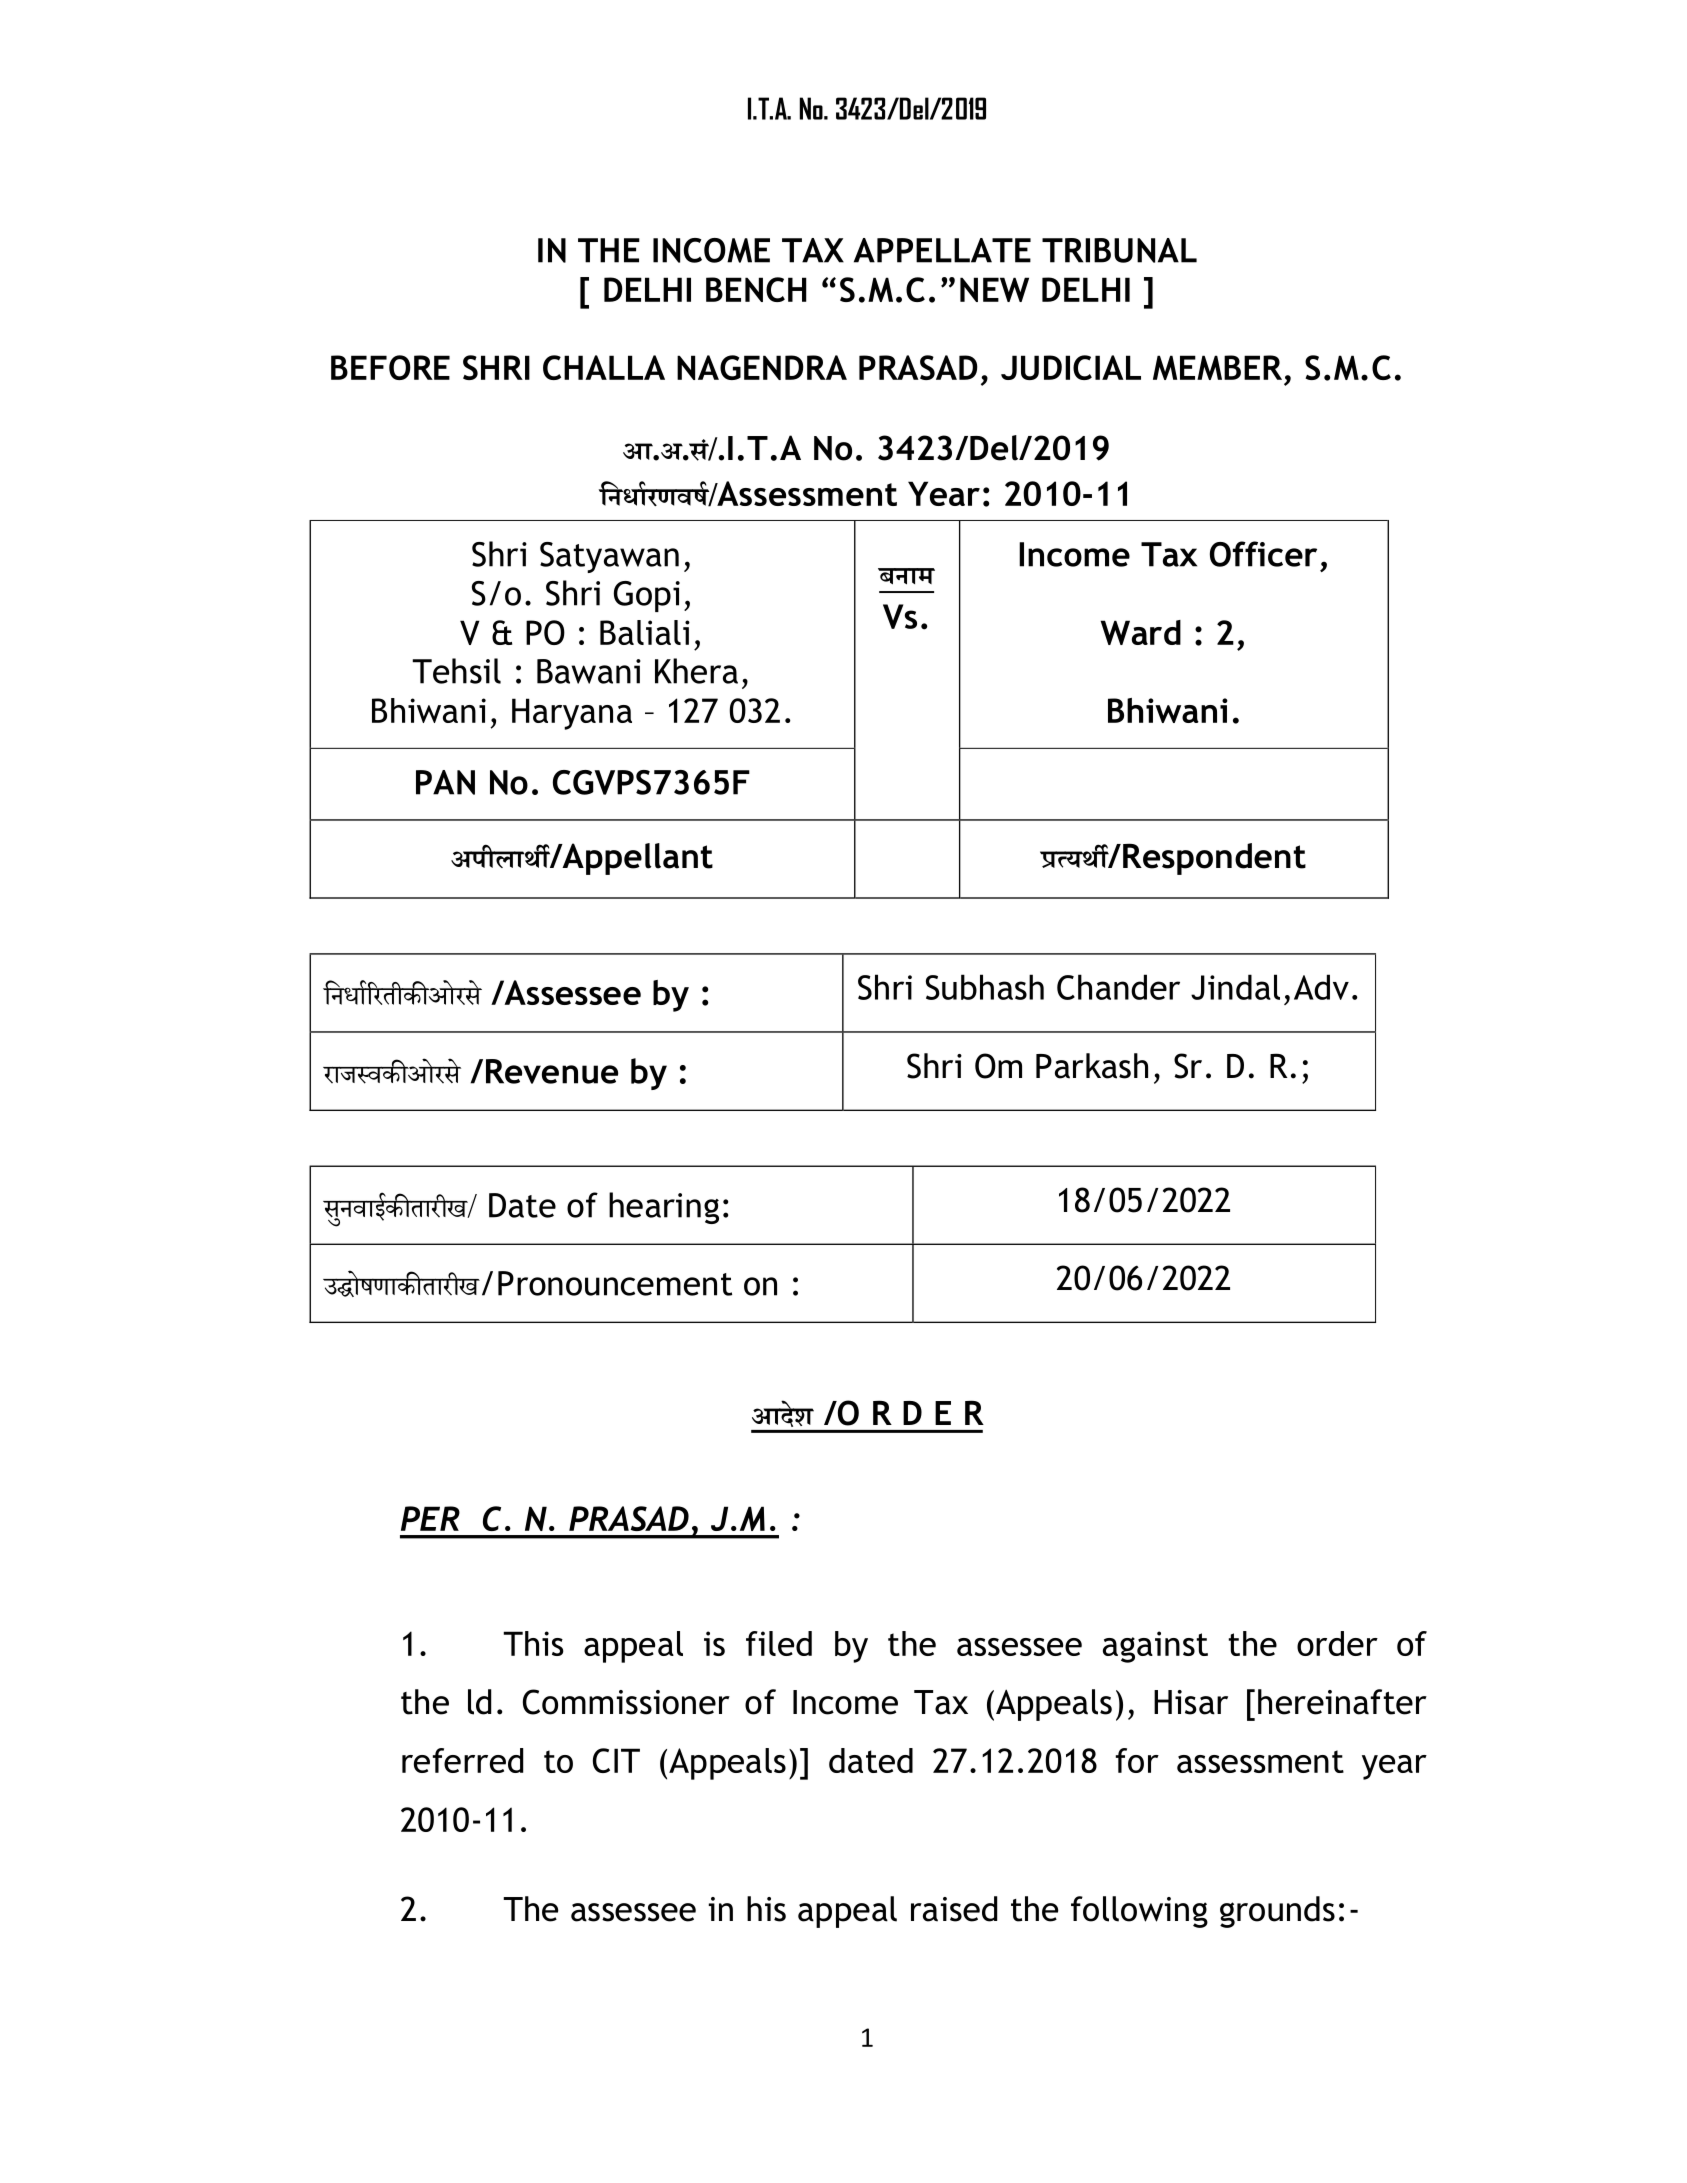 The image size is (1687, 2183). Describe the element at coordinates (942, 250) in the image. I see `APPELLATE` at that location.
